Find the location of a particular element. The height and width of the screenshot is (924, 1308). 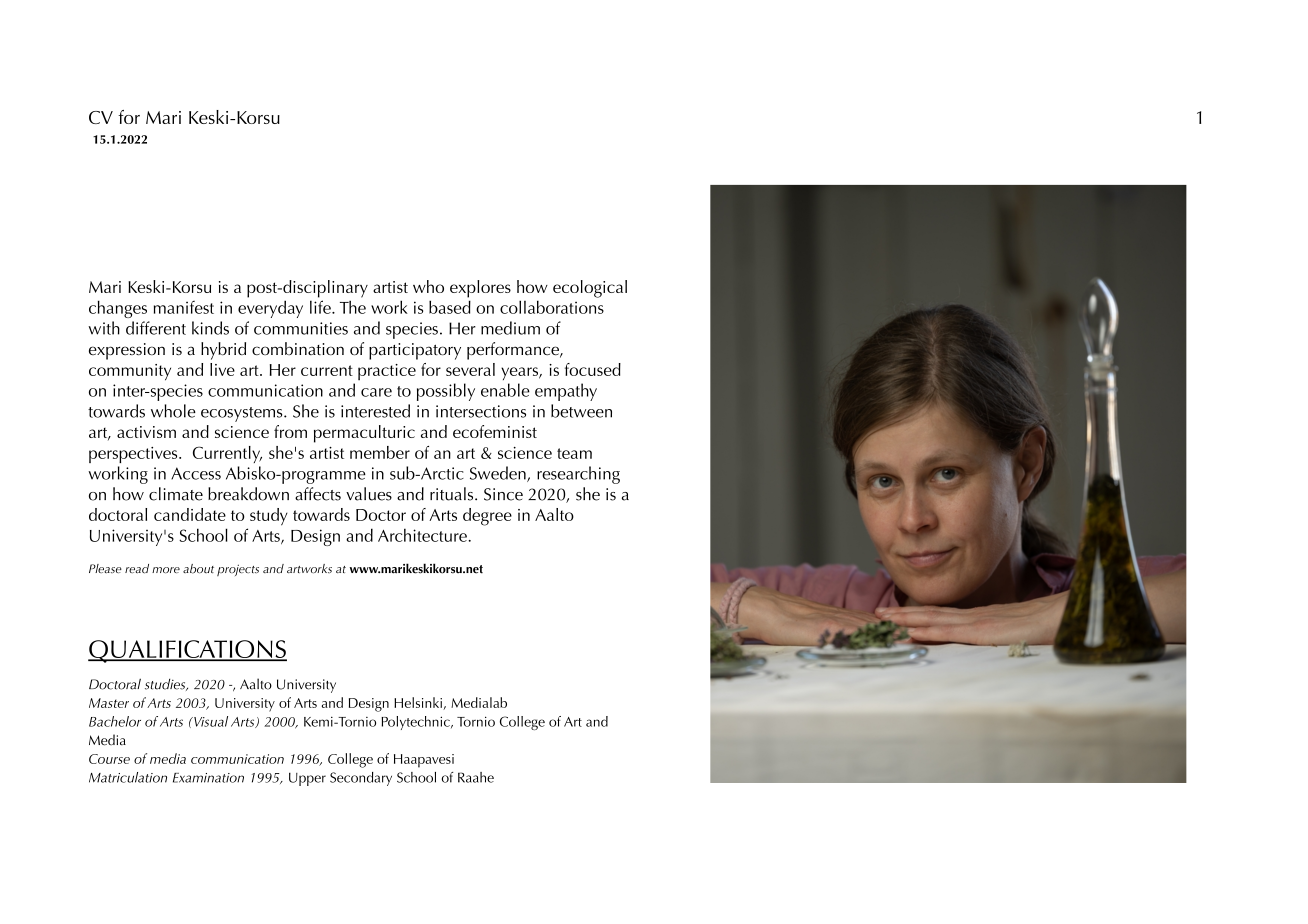

Examination is located at coordinates (208, 778).
